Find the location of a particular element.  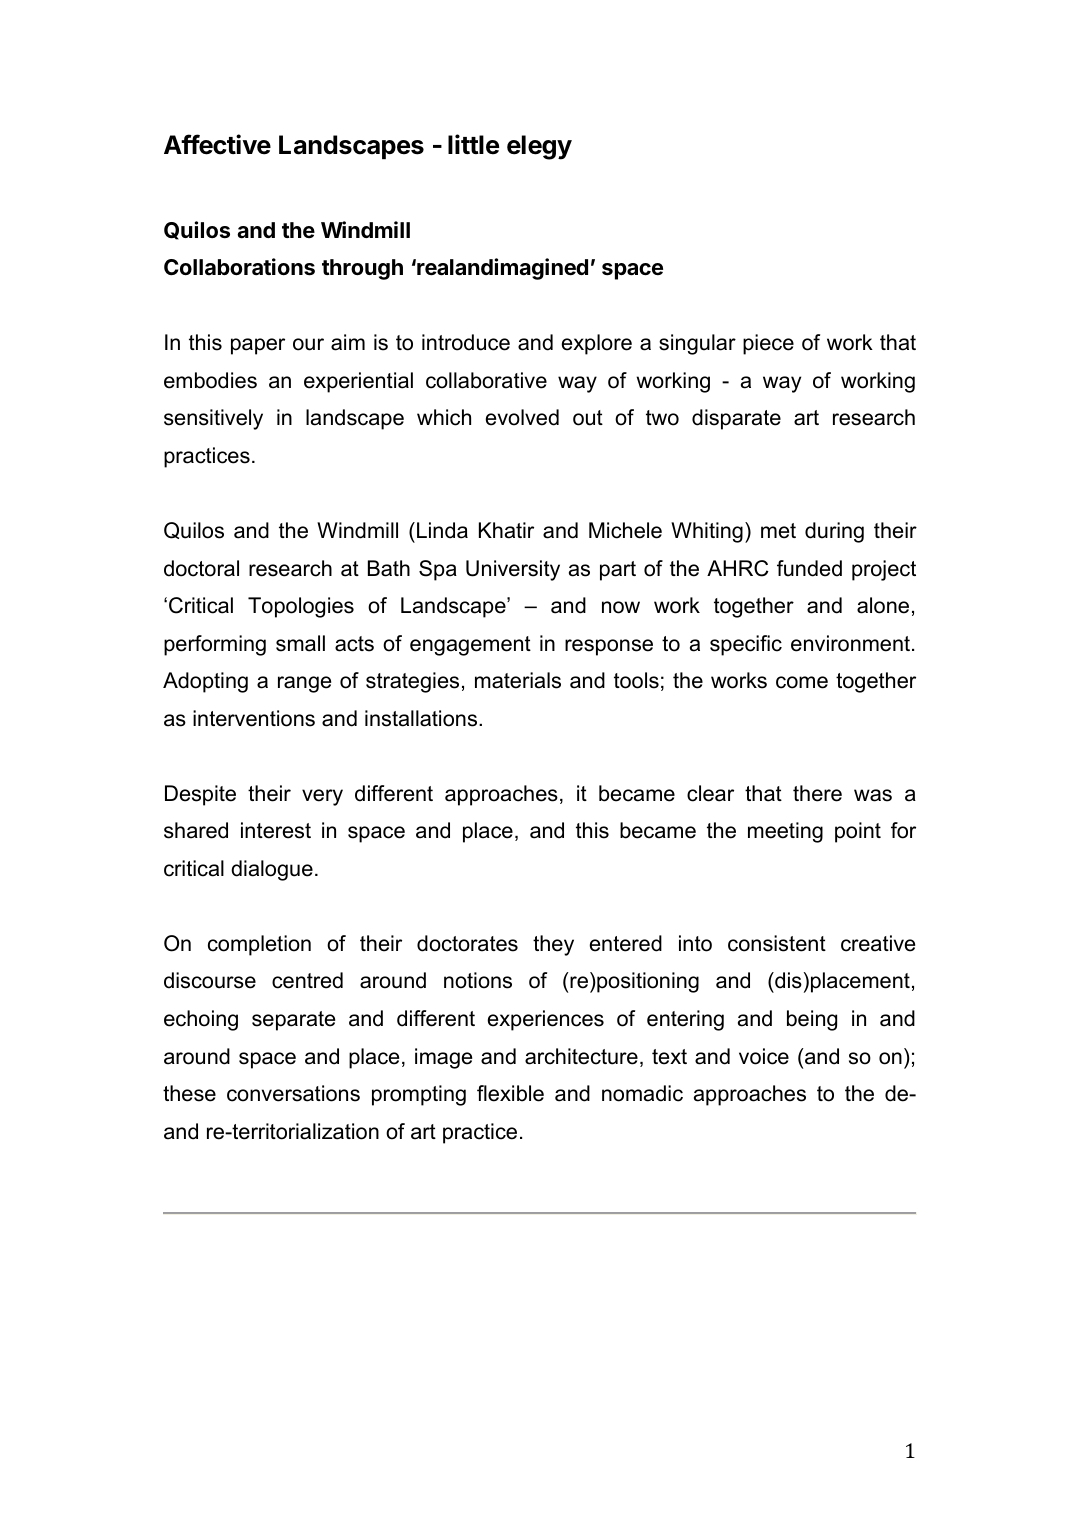

piece is located at coordinates (768, 344).
